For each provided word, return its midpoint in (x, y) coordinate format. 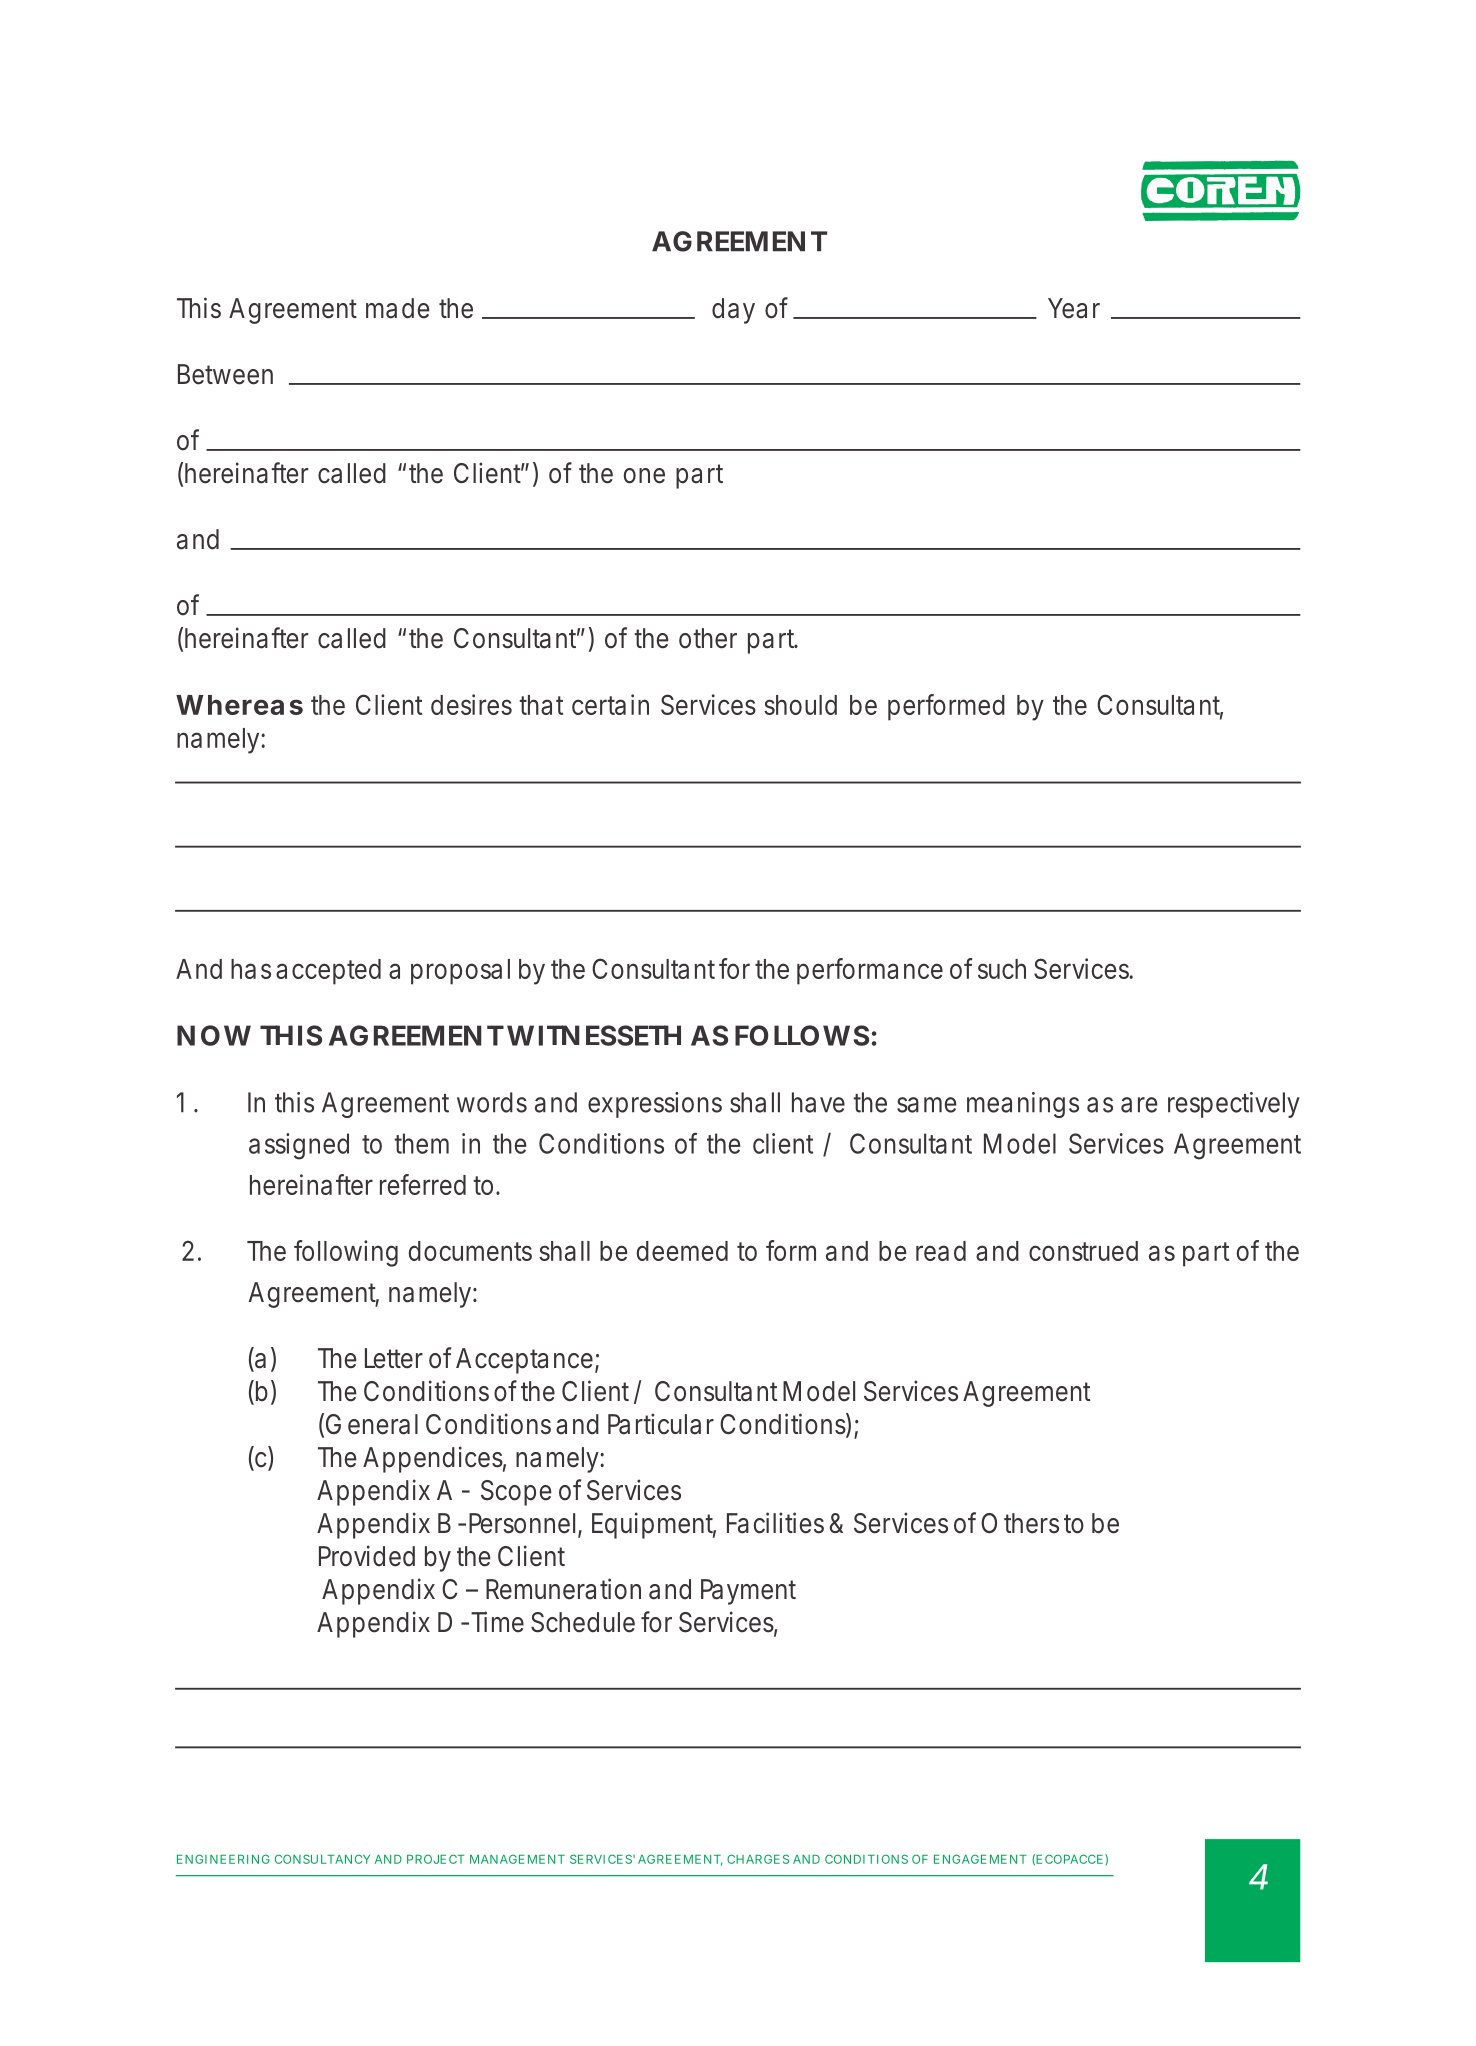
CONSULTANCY (322, 1859)
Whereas (239, 705)
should (800, 705)
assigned (299, 1146)
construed (1083, 1251)
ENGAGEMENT (980, 1859)
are (1139, 1105)
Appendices (434, 1459)
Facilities (775, 1523)
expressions (655, 1105)
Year (1074, 308)
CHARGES (758, 1859)
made (398, 308)
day (733, 311)
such (1002, 969)
